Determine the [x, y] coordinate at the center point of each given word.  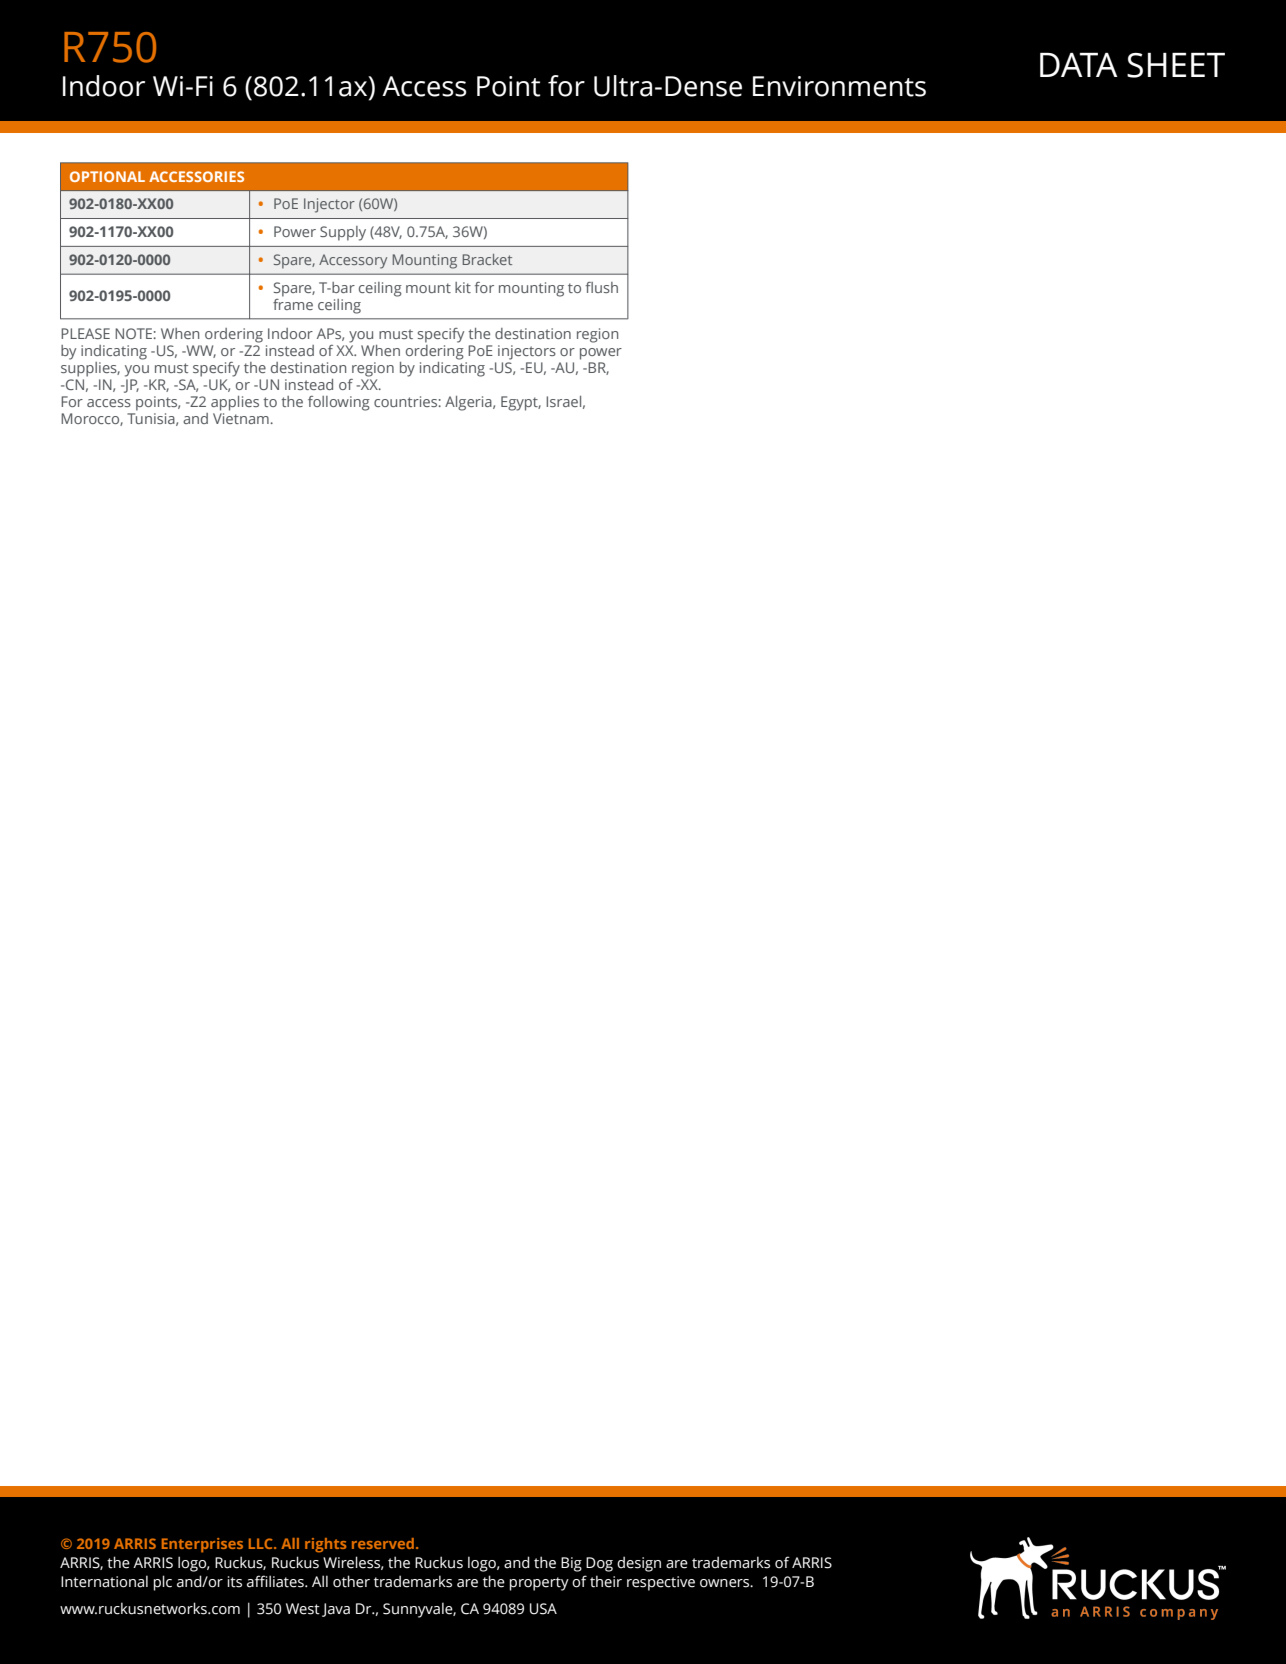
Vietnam [241, 417]
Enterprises [202, 1545]
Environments [839, 86]
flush [602, 287]
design [639, 1564]
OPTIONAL [107, 176]
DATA [1079, 65]
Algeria [469, 403]
